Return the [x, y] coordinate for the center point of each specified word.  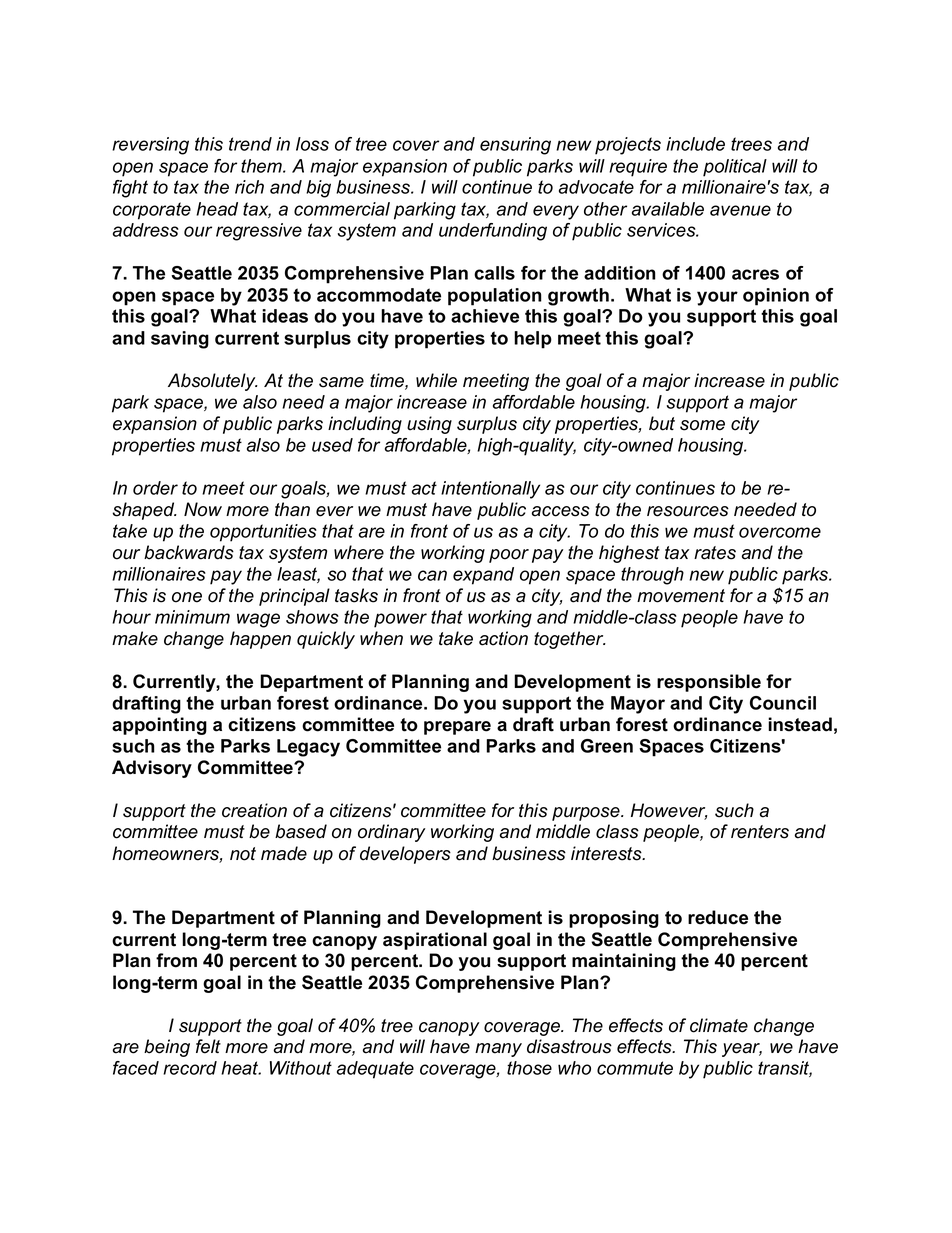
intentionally [490, 490]
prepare [457, 728]
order [155, 488]
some [702, 425]
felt [208, 1046]
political [735, 168]
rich [249, 187]
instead [800, 724]
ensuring [515, 146]
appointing [159, 726]
